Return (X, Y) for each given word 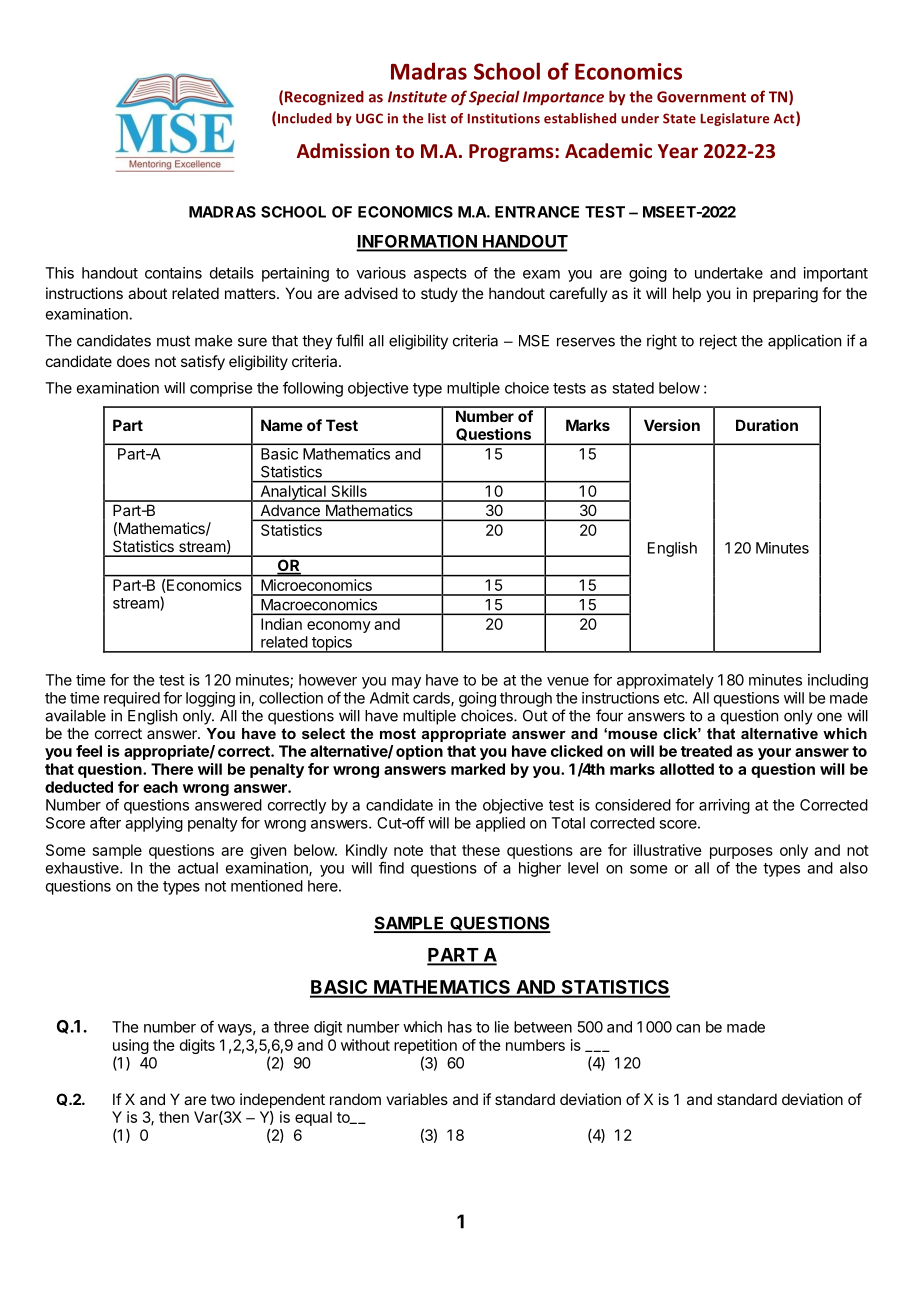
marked (478, 769)
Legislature (735, 119)
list (437, 118)
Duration (767, 425)
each (160, 787)
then (174, 1117)
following (313, 389)
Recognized (324, 98)
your (774, 754)
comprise (221, 389)
